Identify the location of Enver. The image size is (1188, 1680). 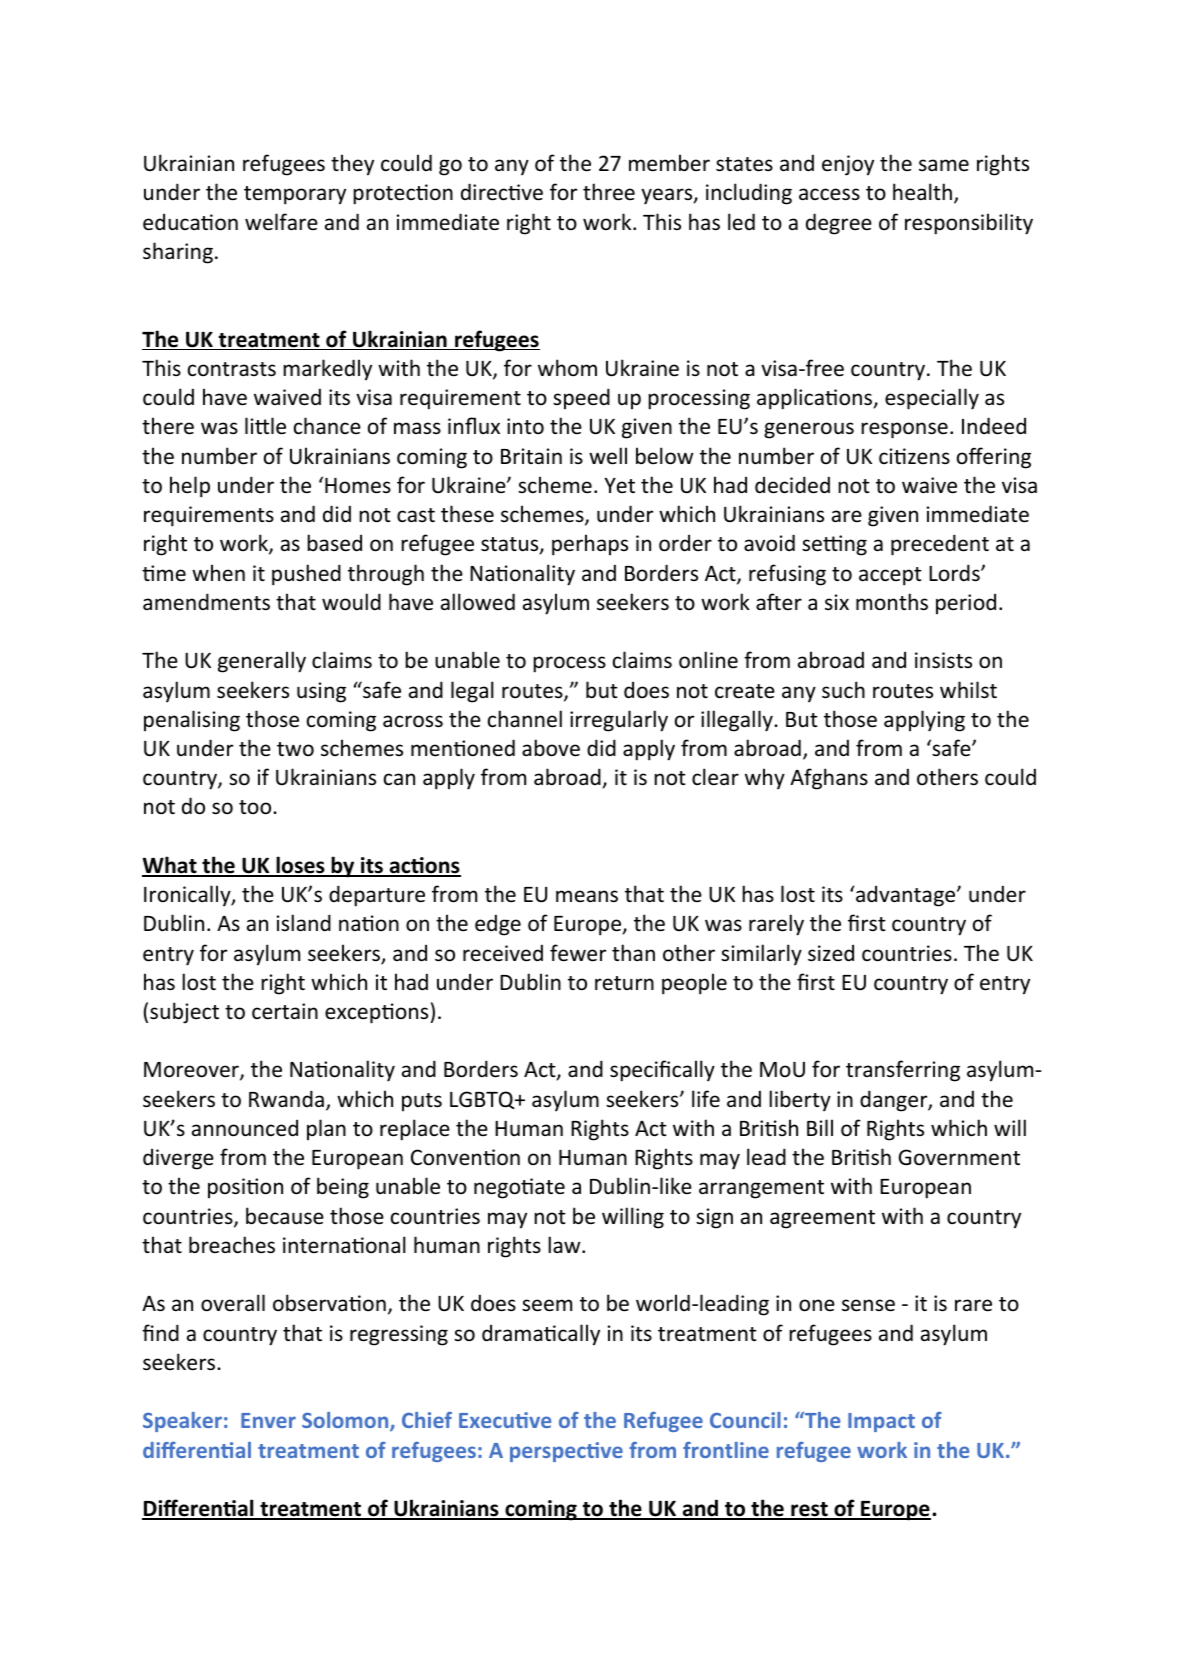
(268, 1420).
